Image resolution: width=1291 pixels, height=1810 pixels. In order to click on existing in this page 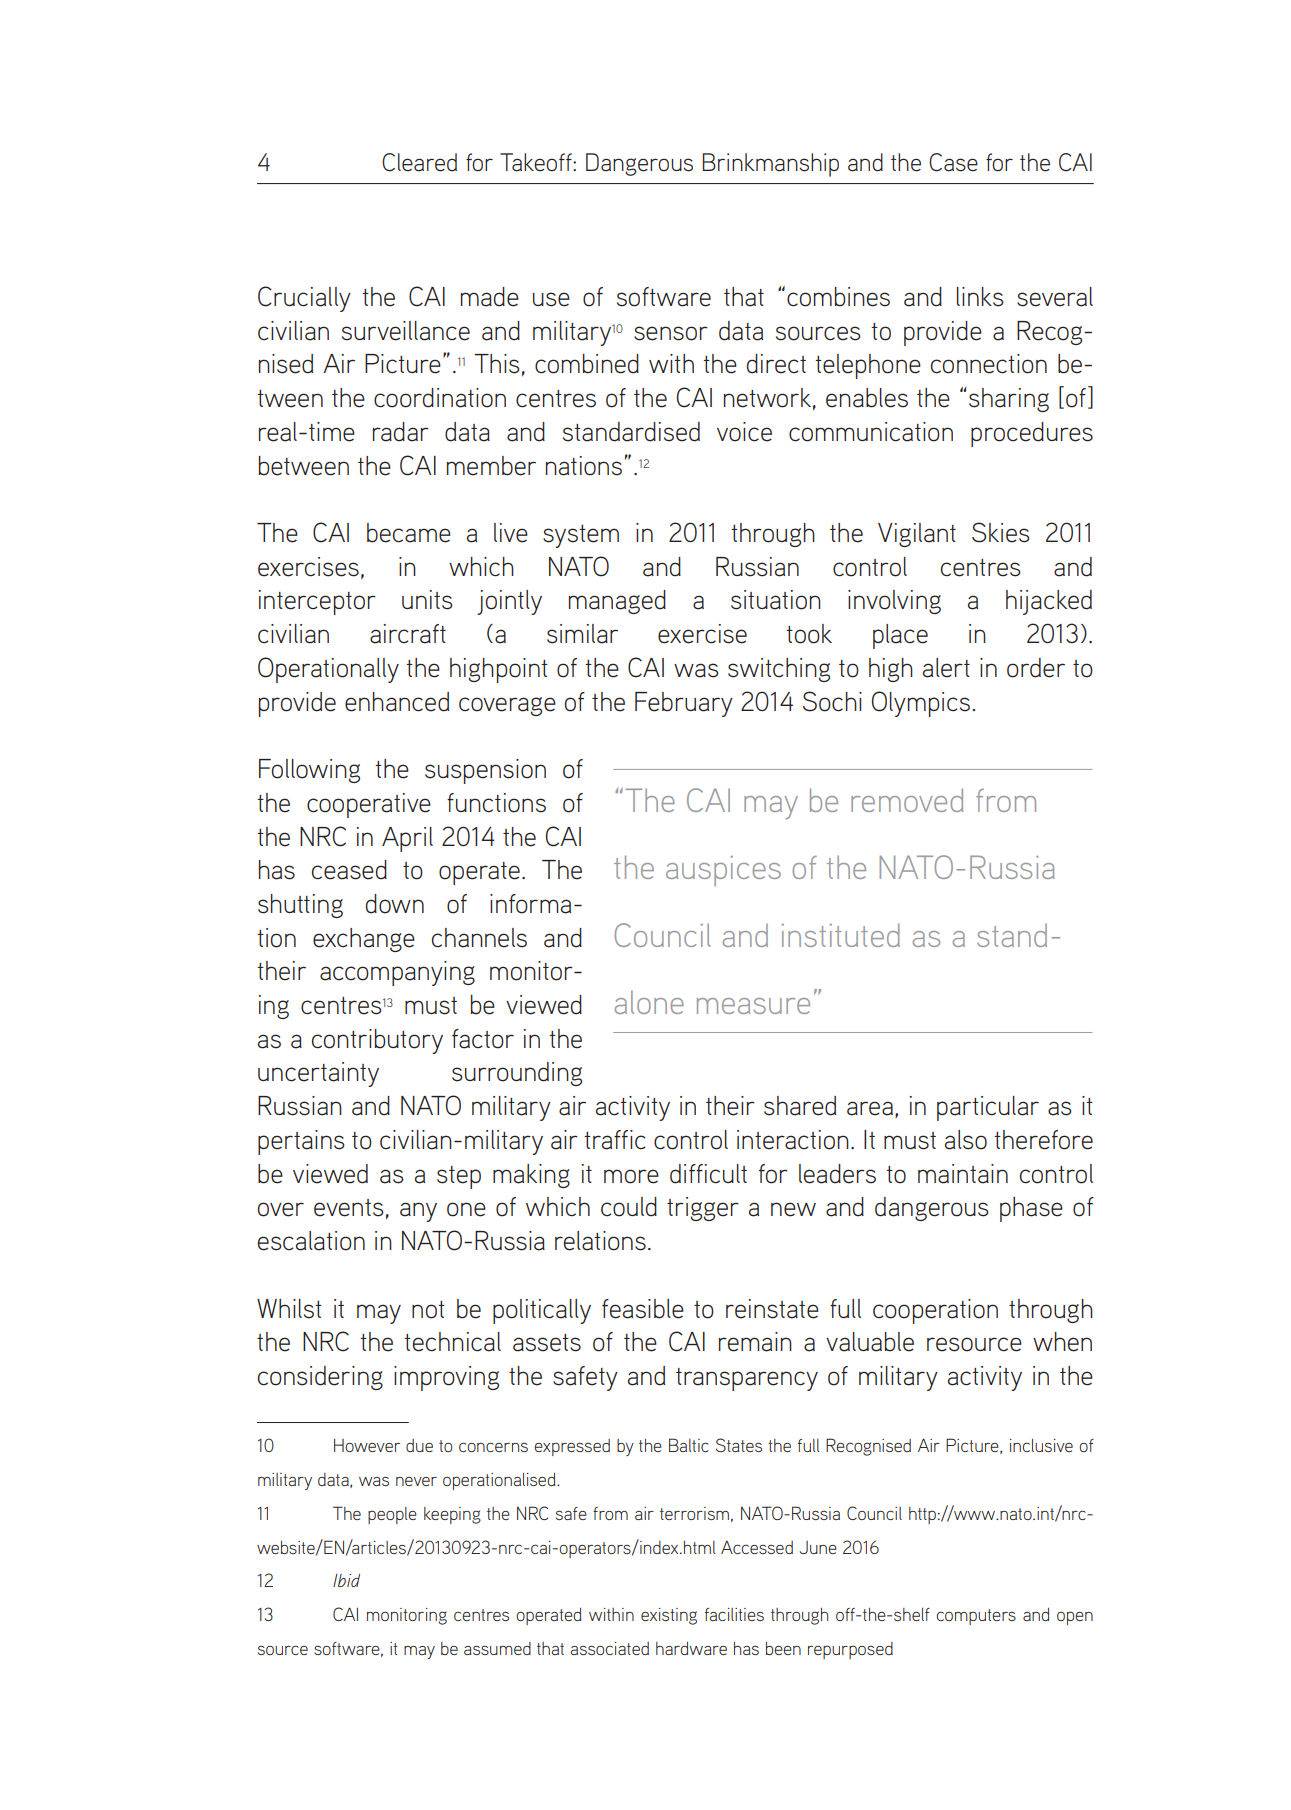, I will do `click(669, 1616)`.
